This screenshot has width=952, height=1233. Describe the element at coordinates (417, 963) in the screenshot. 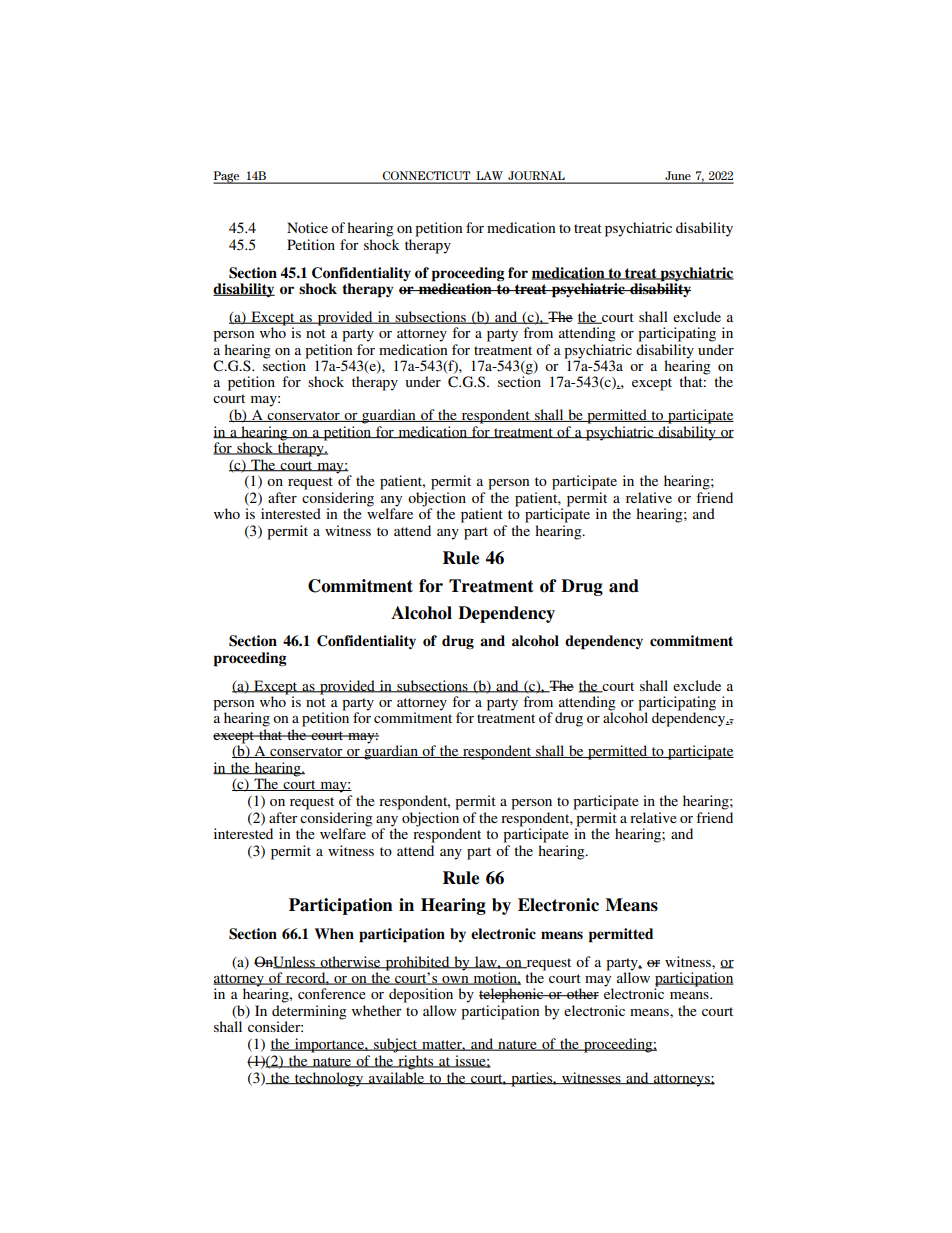

I see `prohibited` at that location.
